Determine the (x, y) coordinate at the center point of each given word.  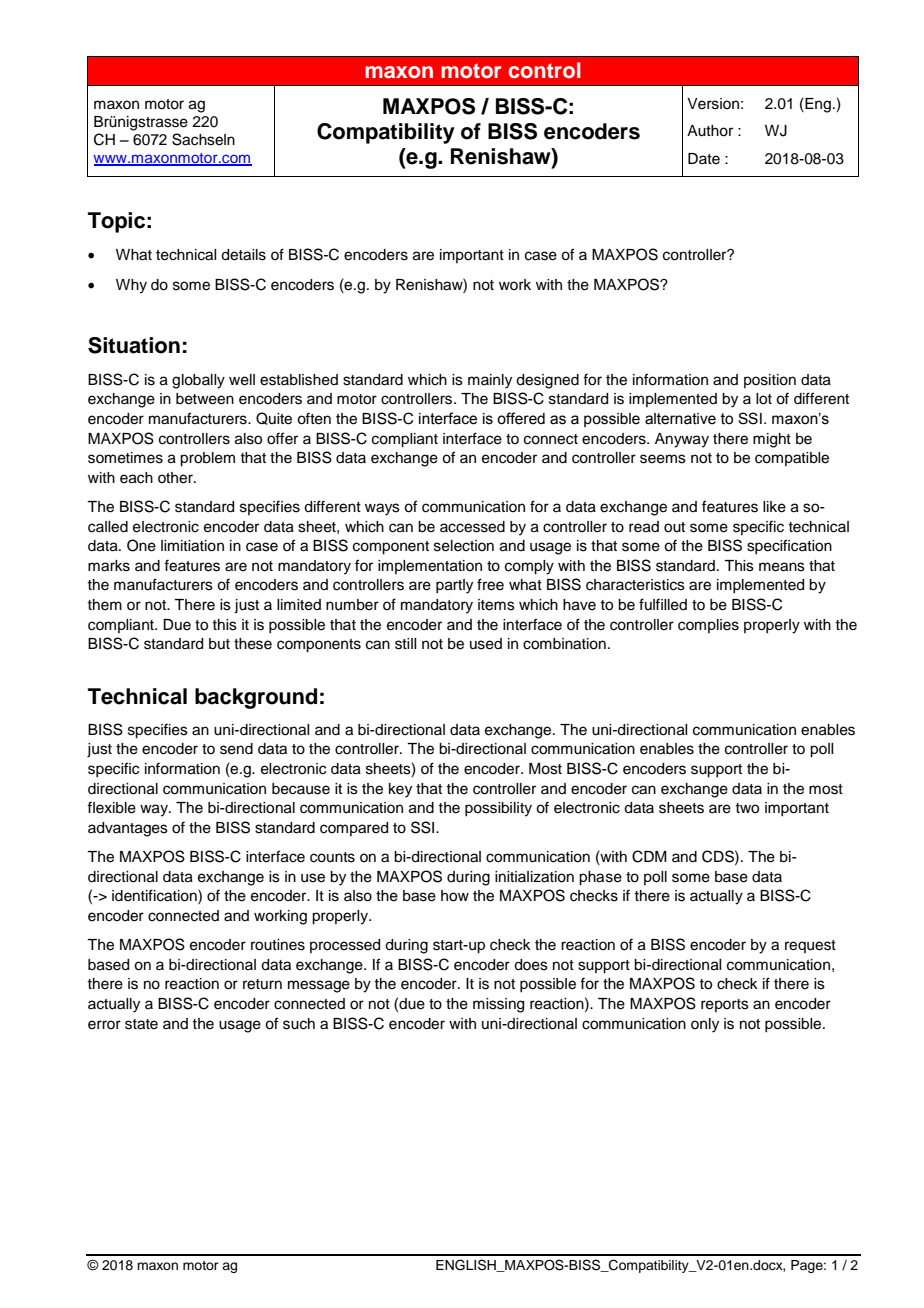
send (236, 749)
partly (454, 586)
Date (704, 159)
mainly (490, 381)
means (782, 567)
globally (198, 381)
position (770, 381)
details (243, 255)
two (747, 808)
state (141, 1024)
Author (710, 131)
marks (109, 566)
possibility (498, 809)
